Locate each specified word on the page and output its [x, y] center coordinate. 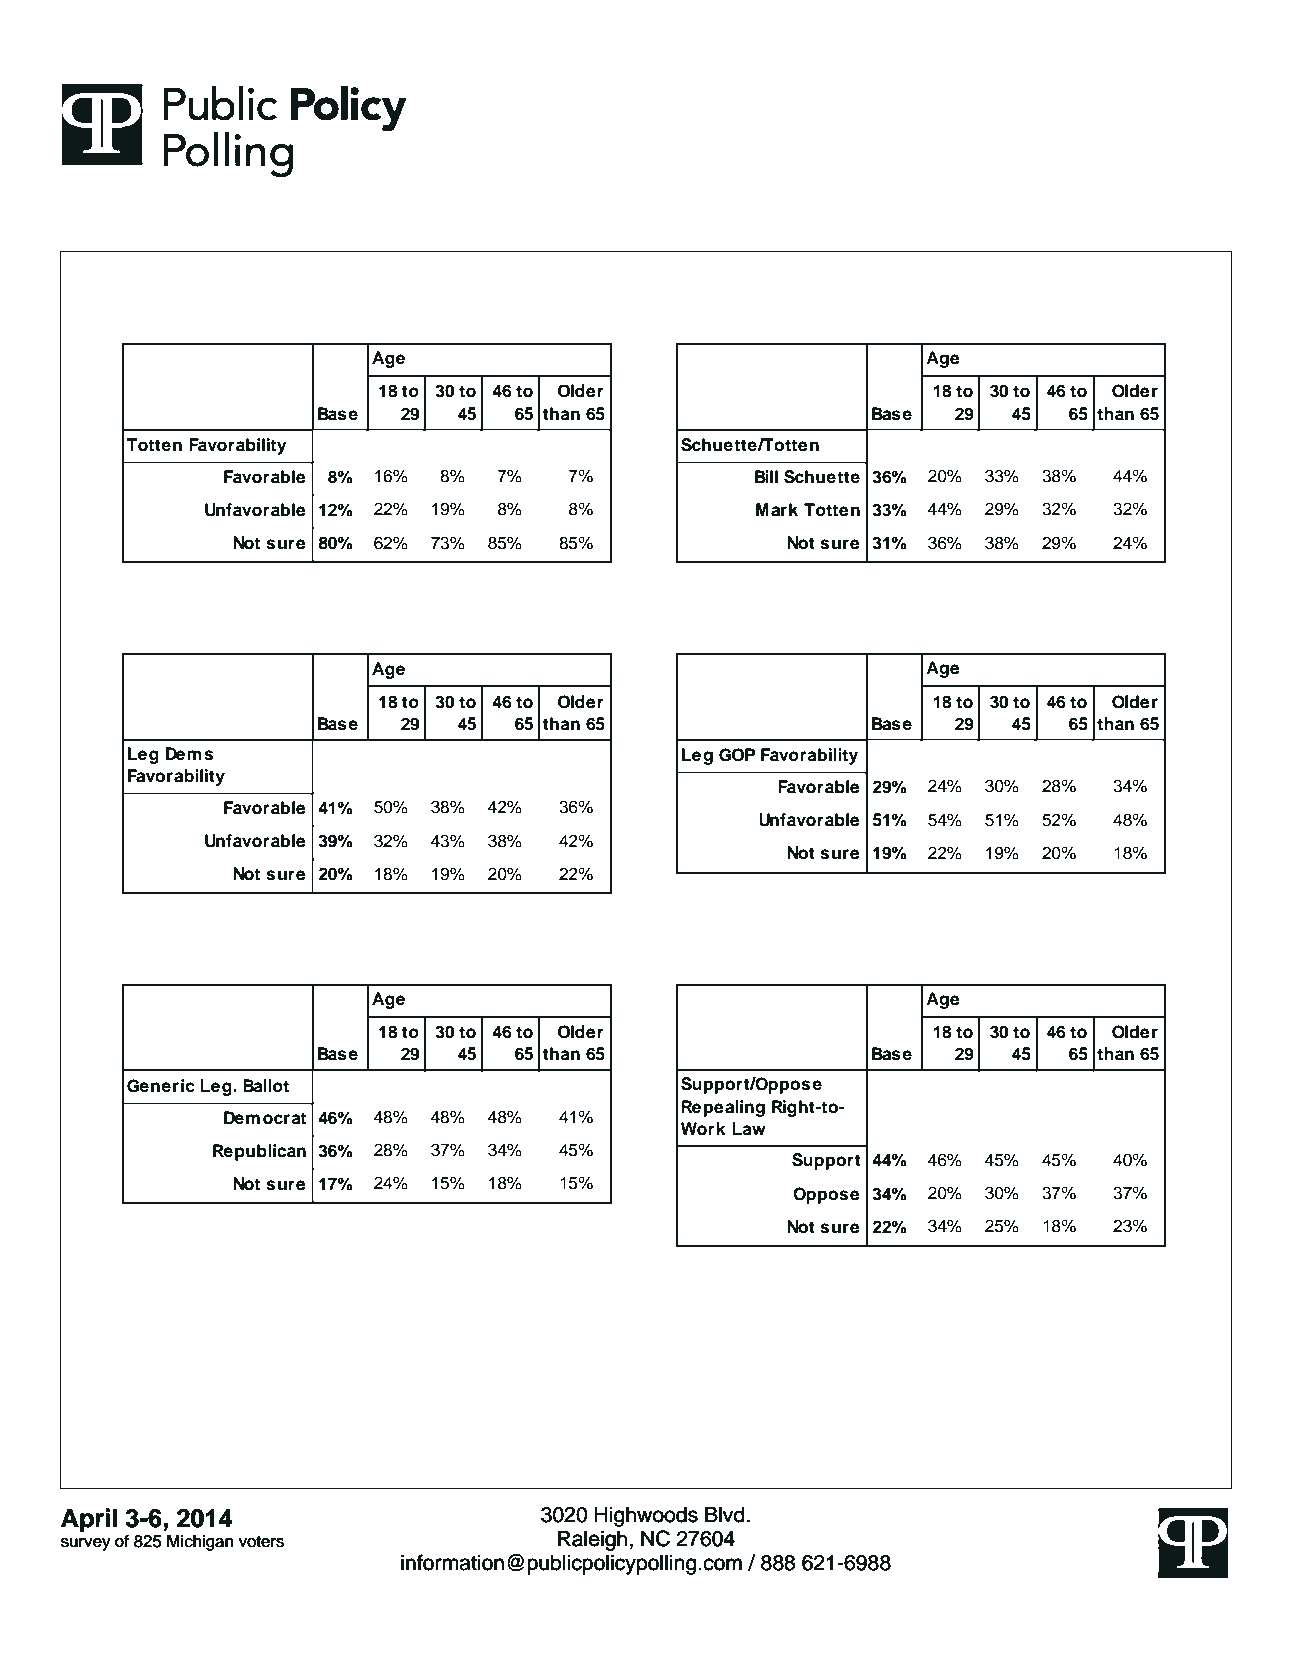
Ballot [266, 1086]
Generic [161, 1086]
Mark [777, 510]
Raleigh [592, 1540]
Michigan [200, 1542]
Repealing [723, 1108]
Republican [259, 1152]
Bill [766, 476]
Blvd [726, 1514]
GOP [737, 755]
